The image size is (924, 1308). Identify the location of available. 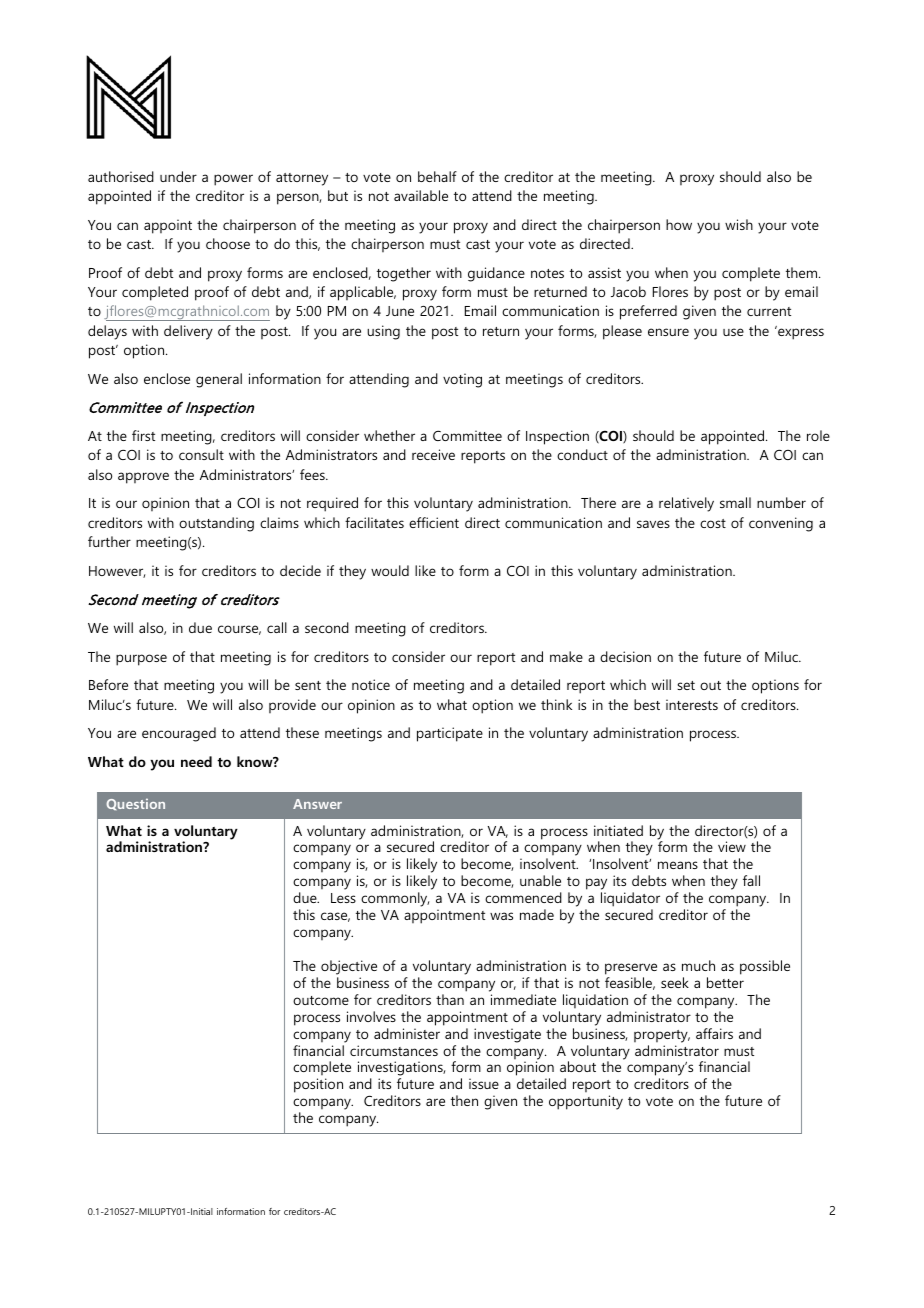
(421, 195).
